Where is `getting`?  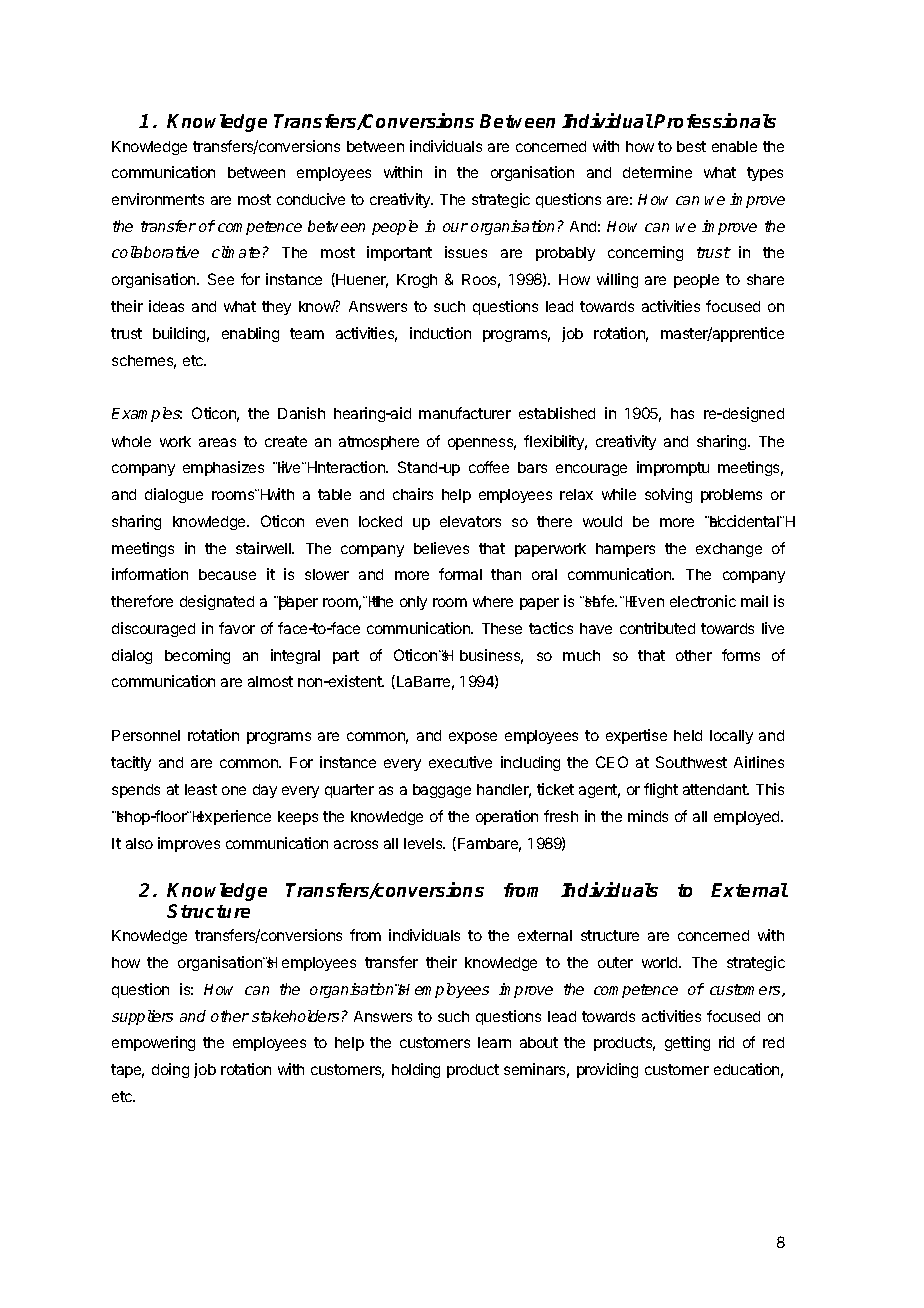 getting is located at coordinates (687, 1043).
